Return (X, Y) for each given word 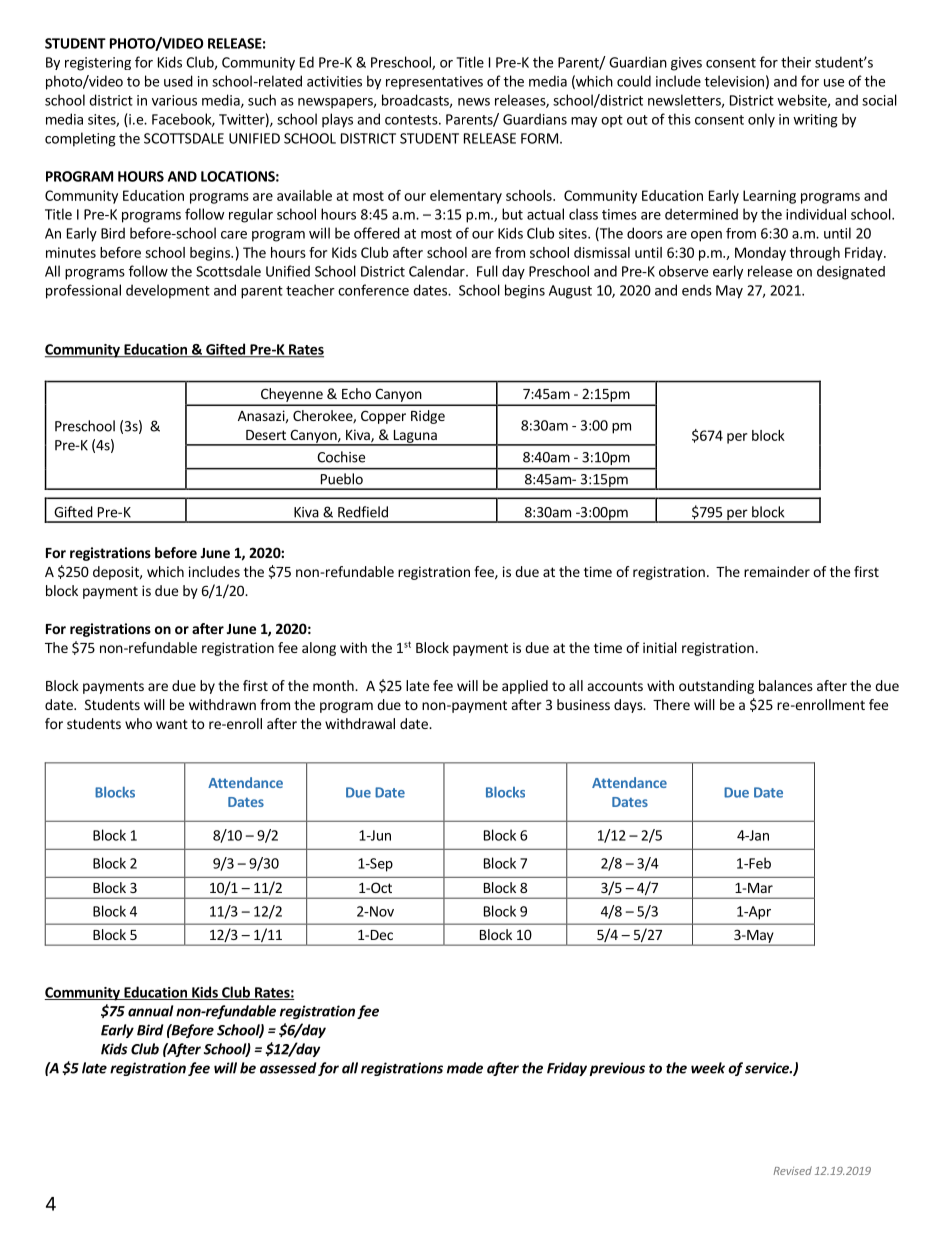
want (172, 724)
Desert (266, 435)
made (465, 1068)
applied (525, 687)
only (761, 120)
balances (786, 685)
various (174, 100)
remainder (777, 571)
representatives (434, 83)
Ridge (428, 417)
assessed (288, 1068)
